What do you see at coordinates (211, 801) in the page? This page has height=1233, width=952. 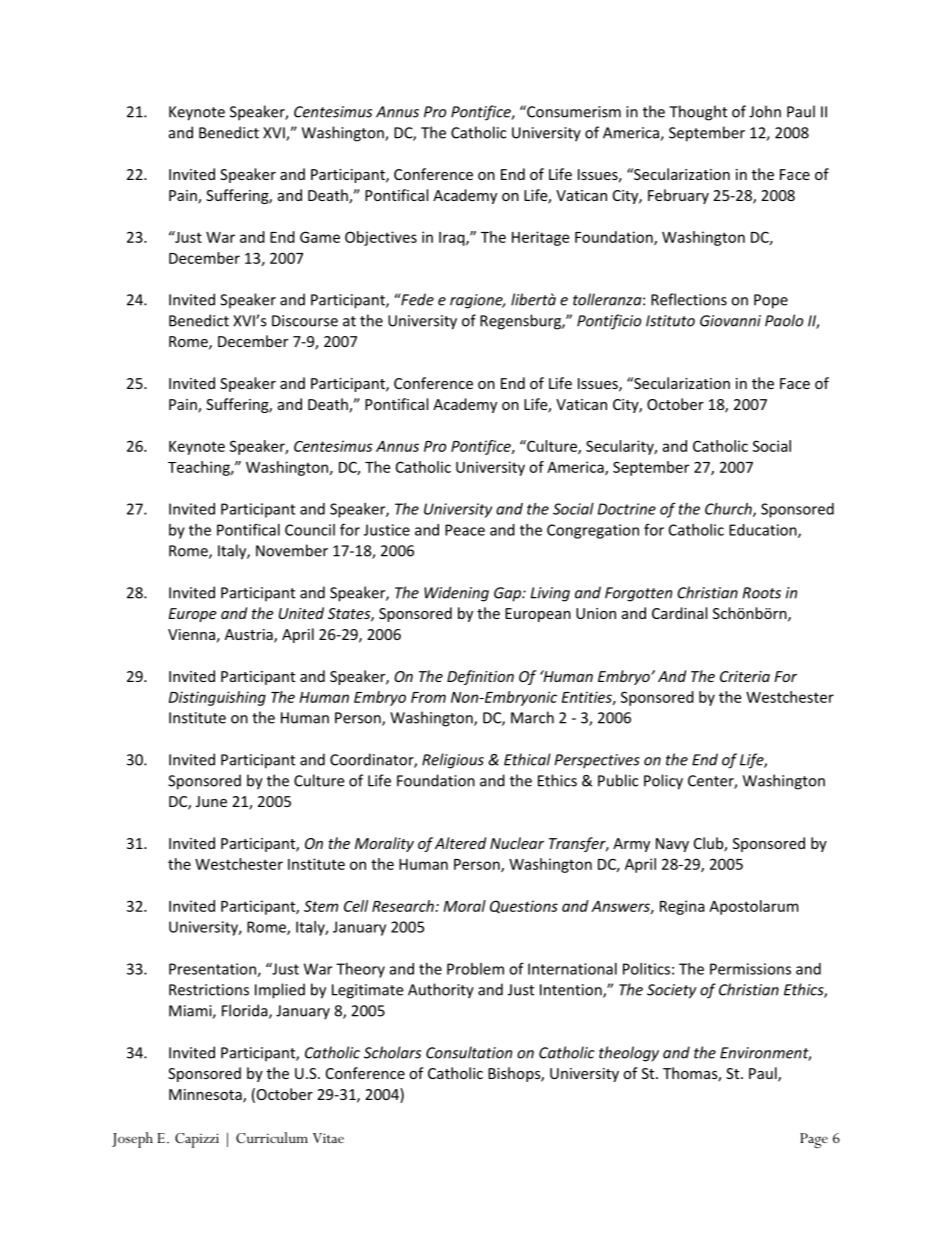 I see `June` at bounding box center [211, 801].
